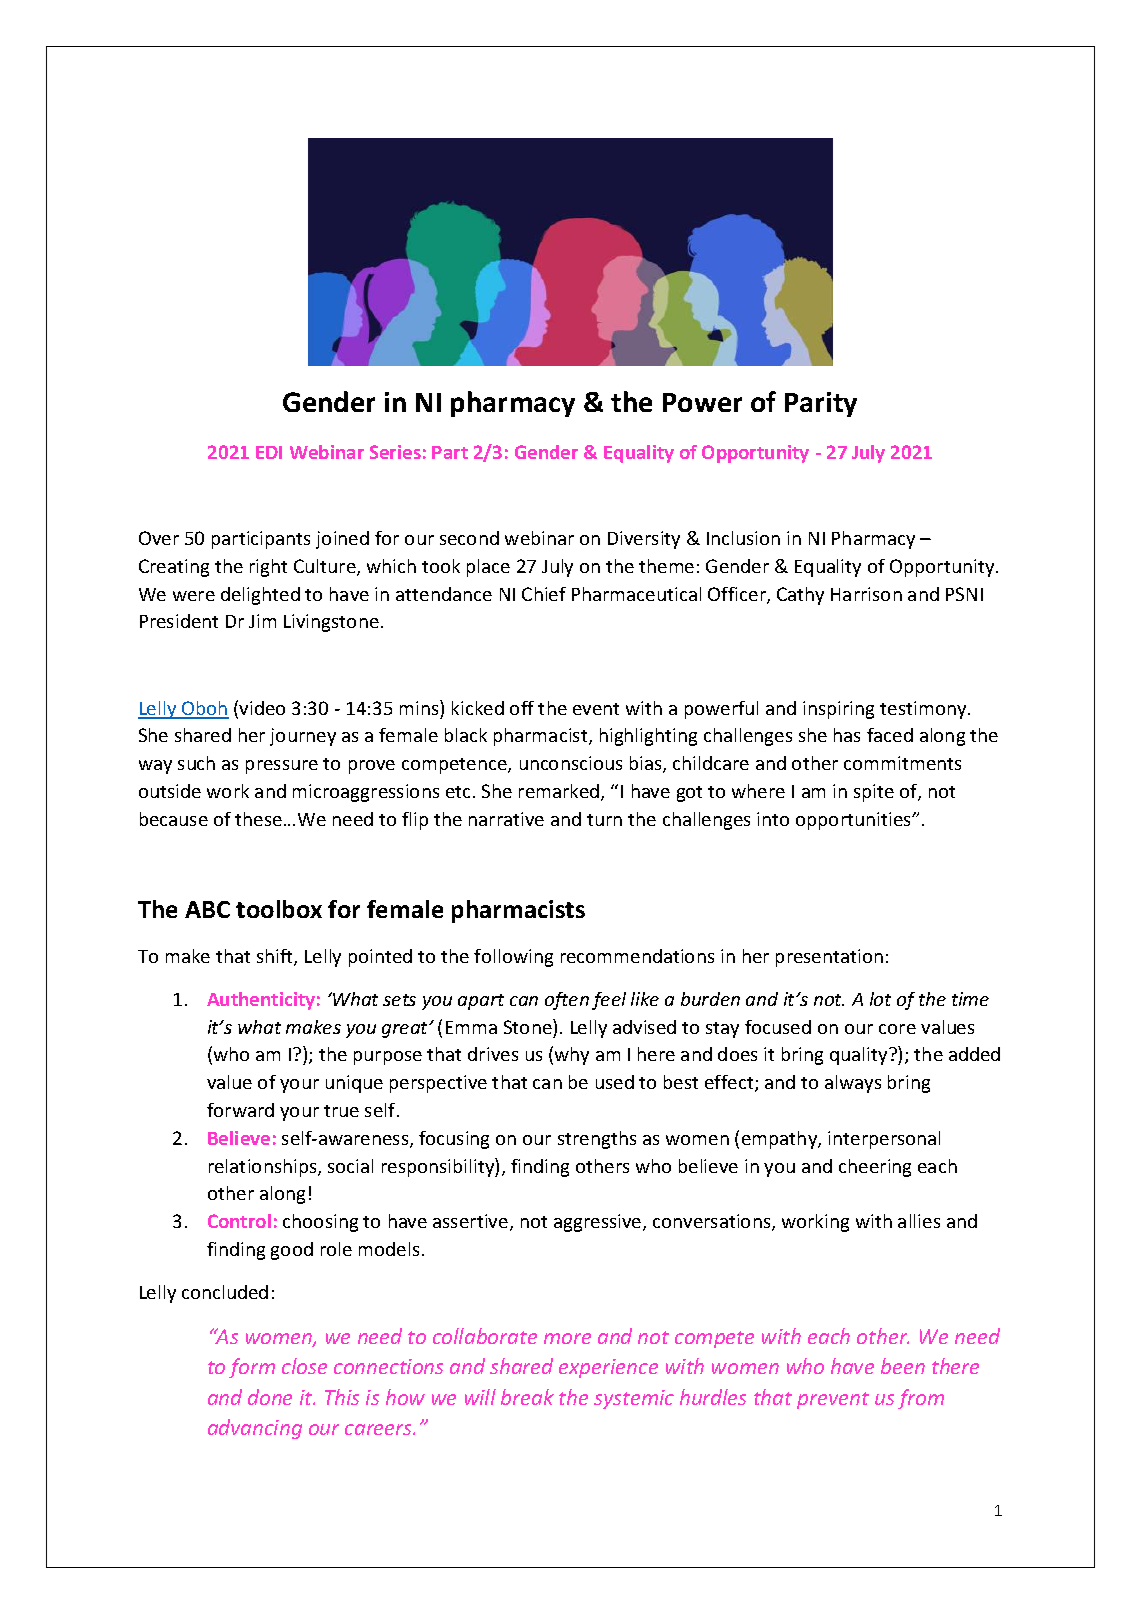 The image size is (1141, 1614). What do you see at coordinates (921, 1399) in the screenshot?
I see `from` at bounding box center [921, 1399].
